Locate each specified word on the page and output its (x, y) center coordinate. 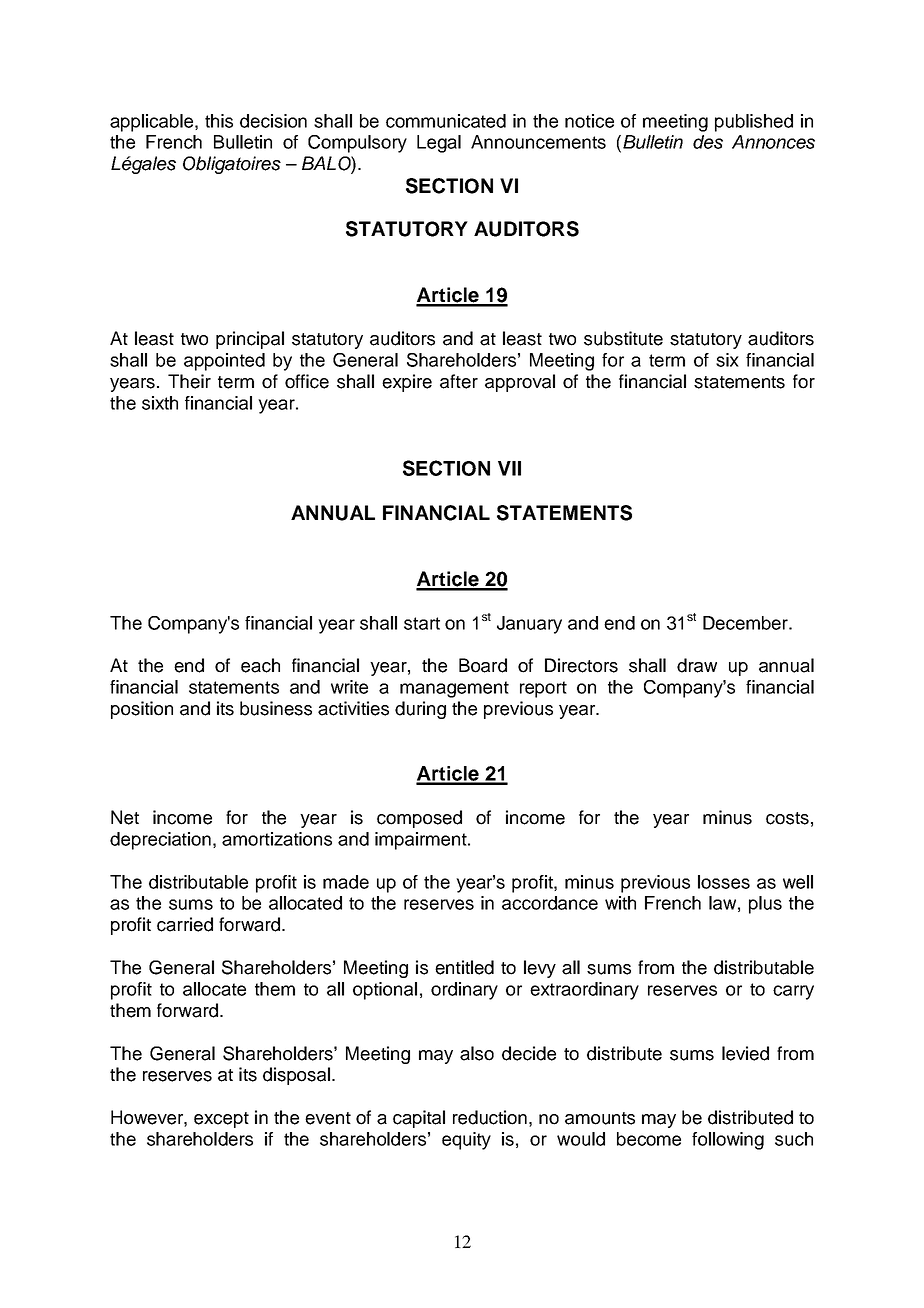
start (422, 623)
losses (724, 882)
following (728, 1141)
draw (697, 665)
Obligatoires (232, 165)
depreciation (160, 841)
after (459, 381)
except (221, 1120)
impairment (422, 841)
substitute (623, 338)
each (260, 665)
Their (189, 381)
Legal (439, 144)
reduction (490, 1117)
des (708, 142)
